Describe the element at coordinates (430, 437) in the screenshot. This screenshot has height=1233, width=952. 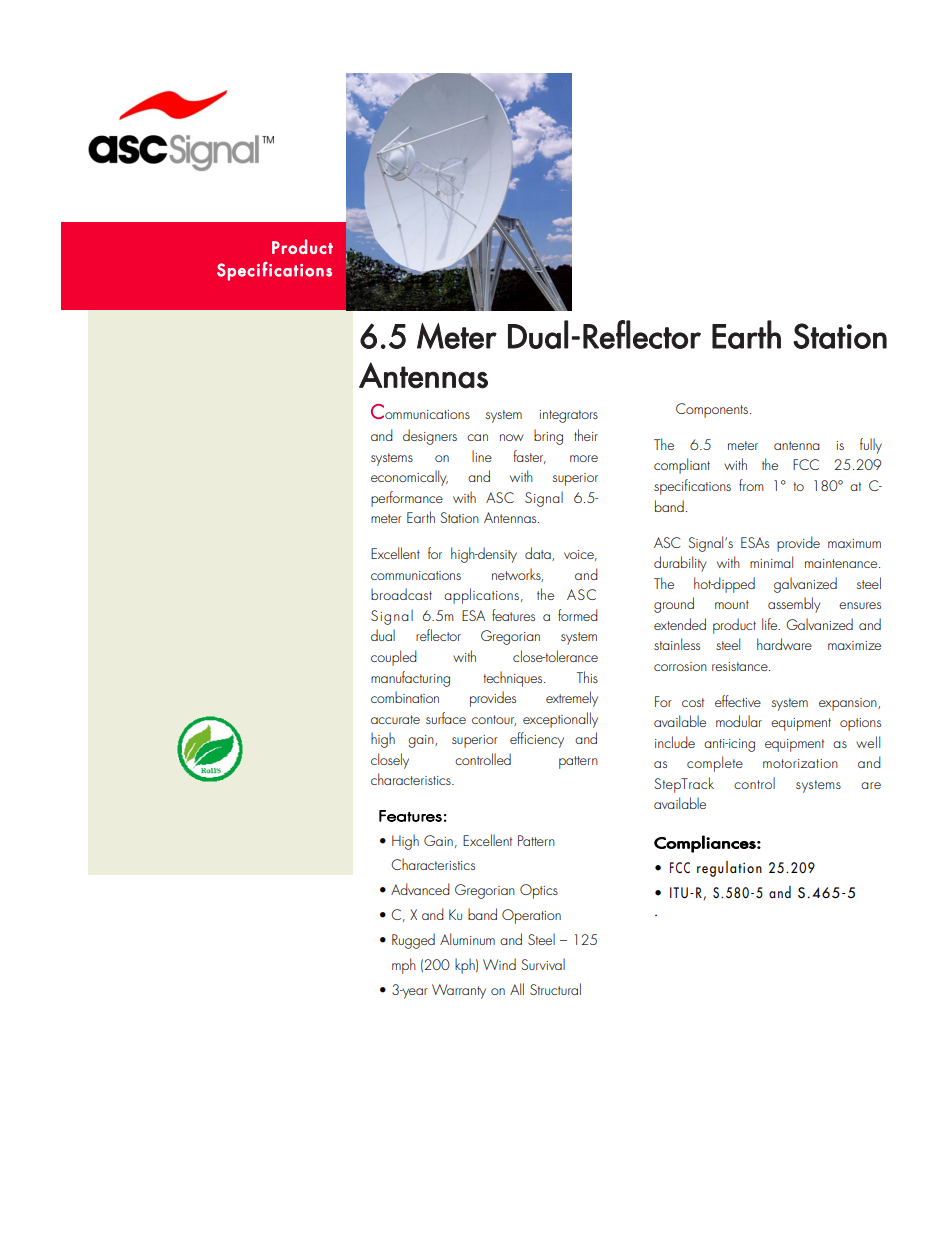
I see `designers` at that location.
